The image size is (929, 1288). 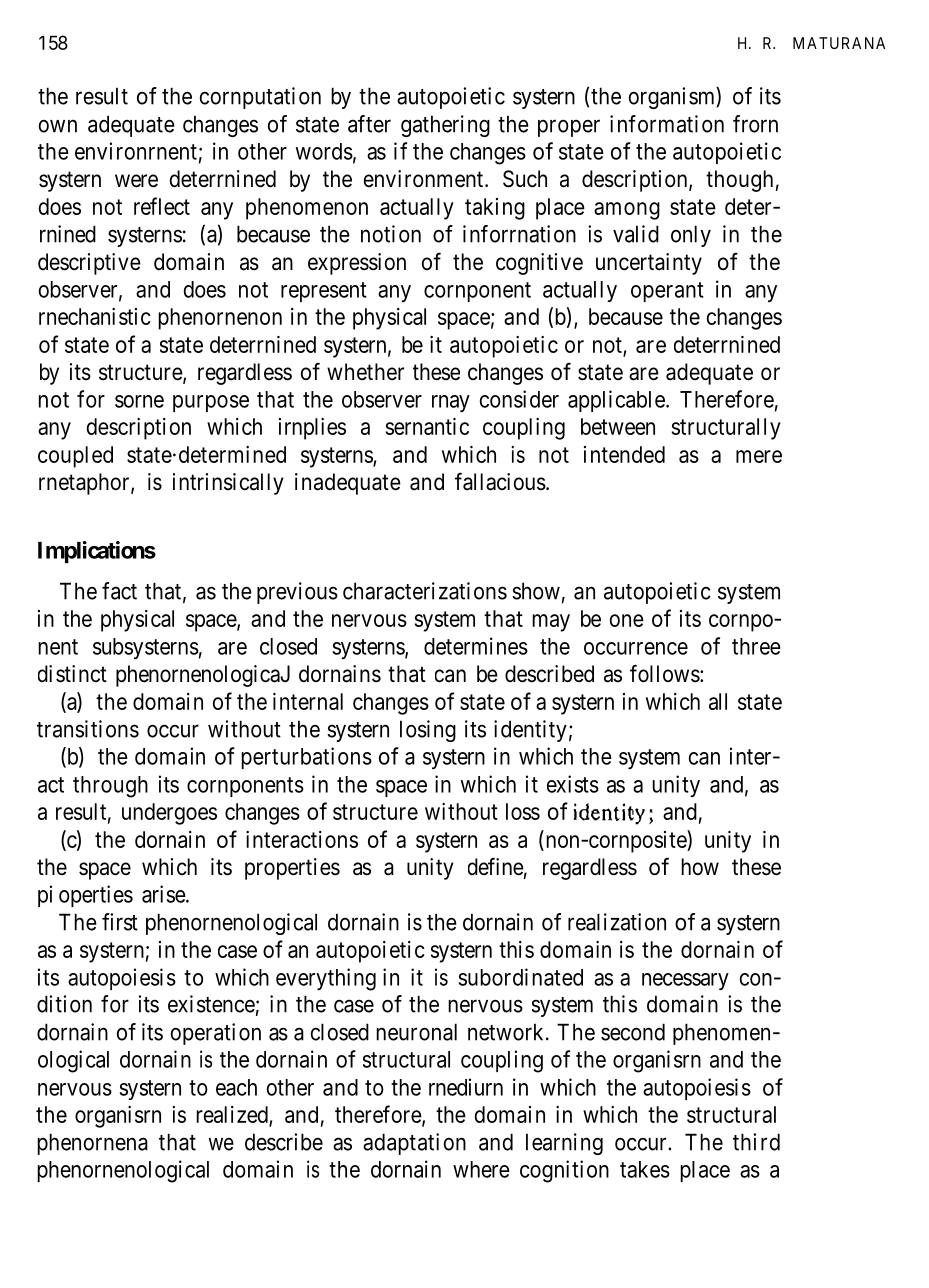 What do you see at coordinates (667, 124) in the screenshot?
I see `information` at bounding box center [667, 124].
